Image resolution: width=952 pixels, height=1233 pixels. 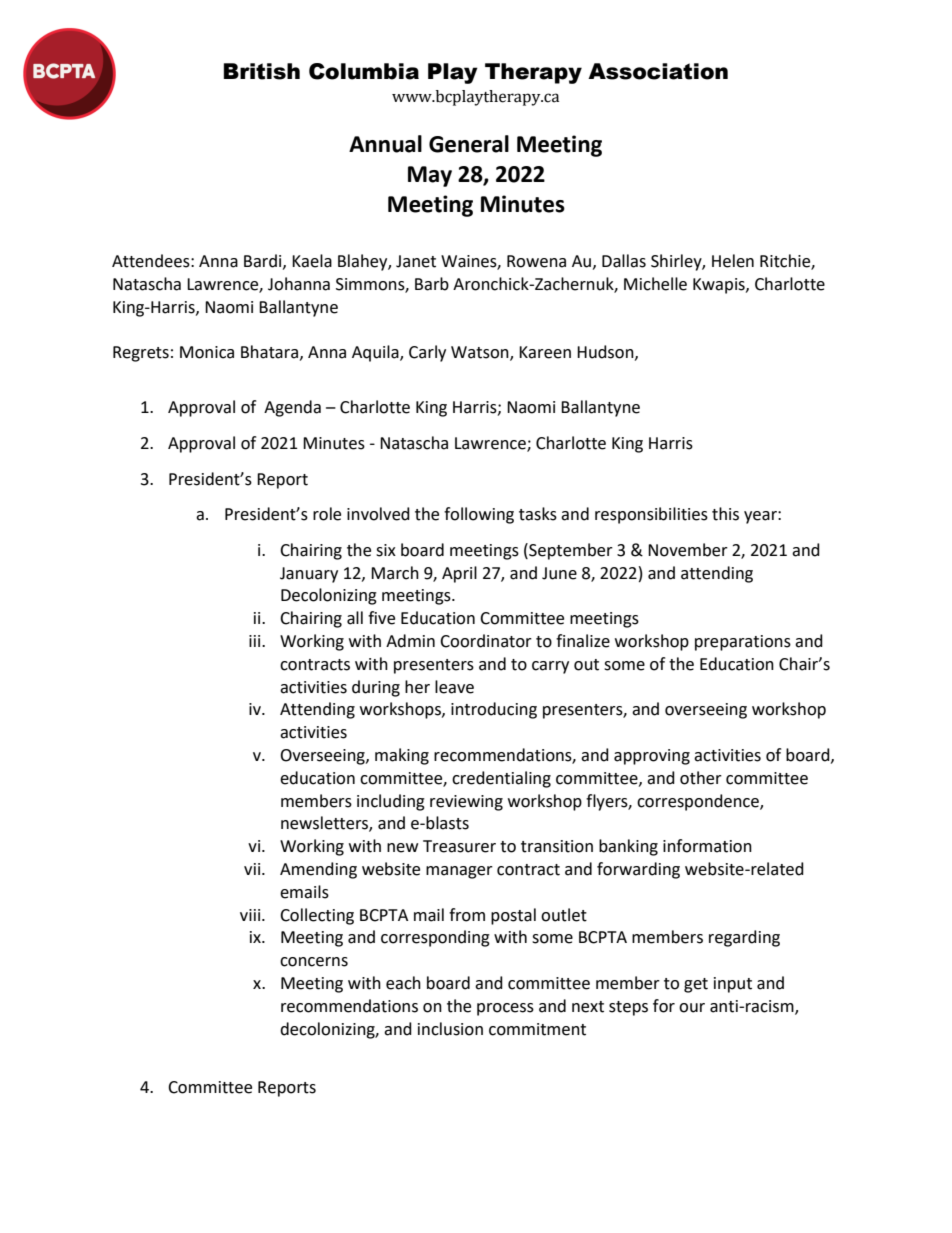 What do you see at coordinates (652, 757) in the screenshot?
I see `approving` at bounding box center [652, 757].
